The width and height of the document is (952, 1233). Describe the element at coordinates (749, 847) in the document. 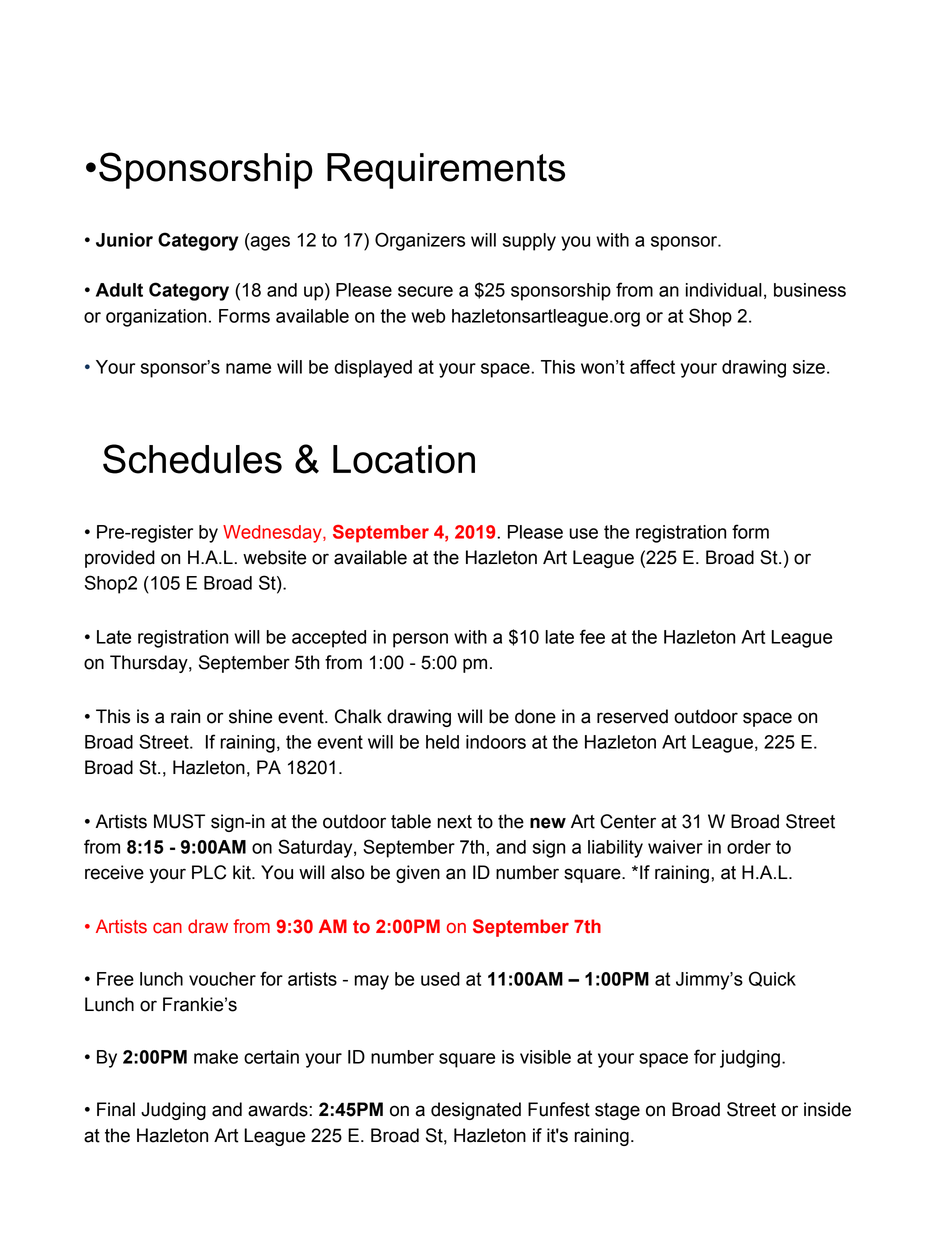

I see `order` at that location.
